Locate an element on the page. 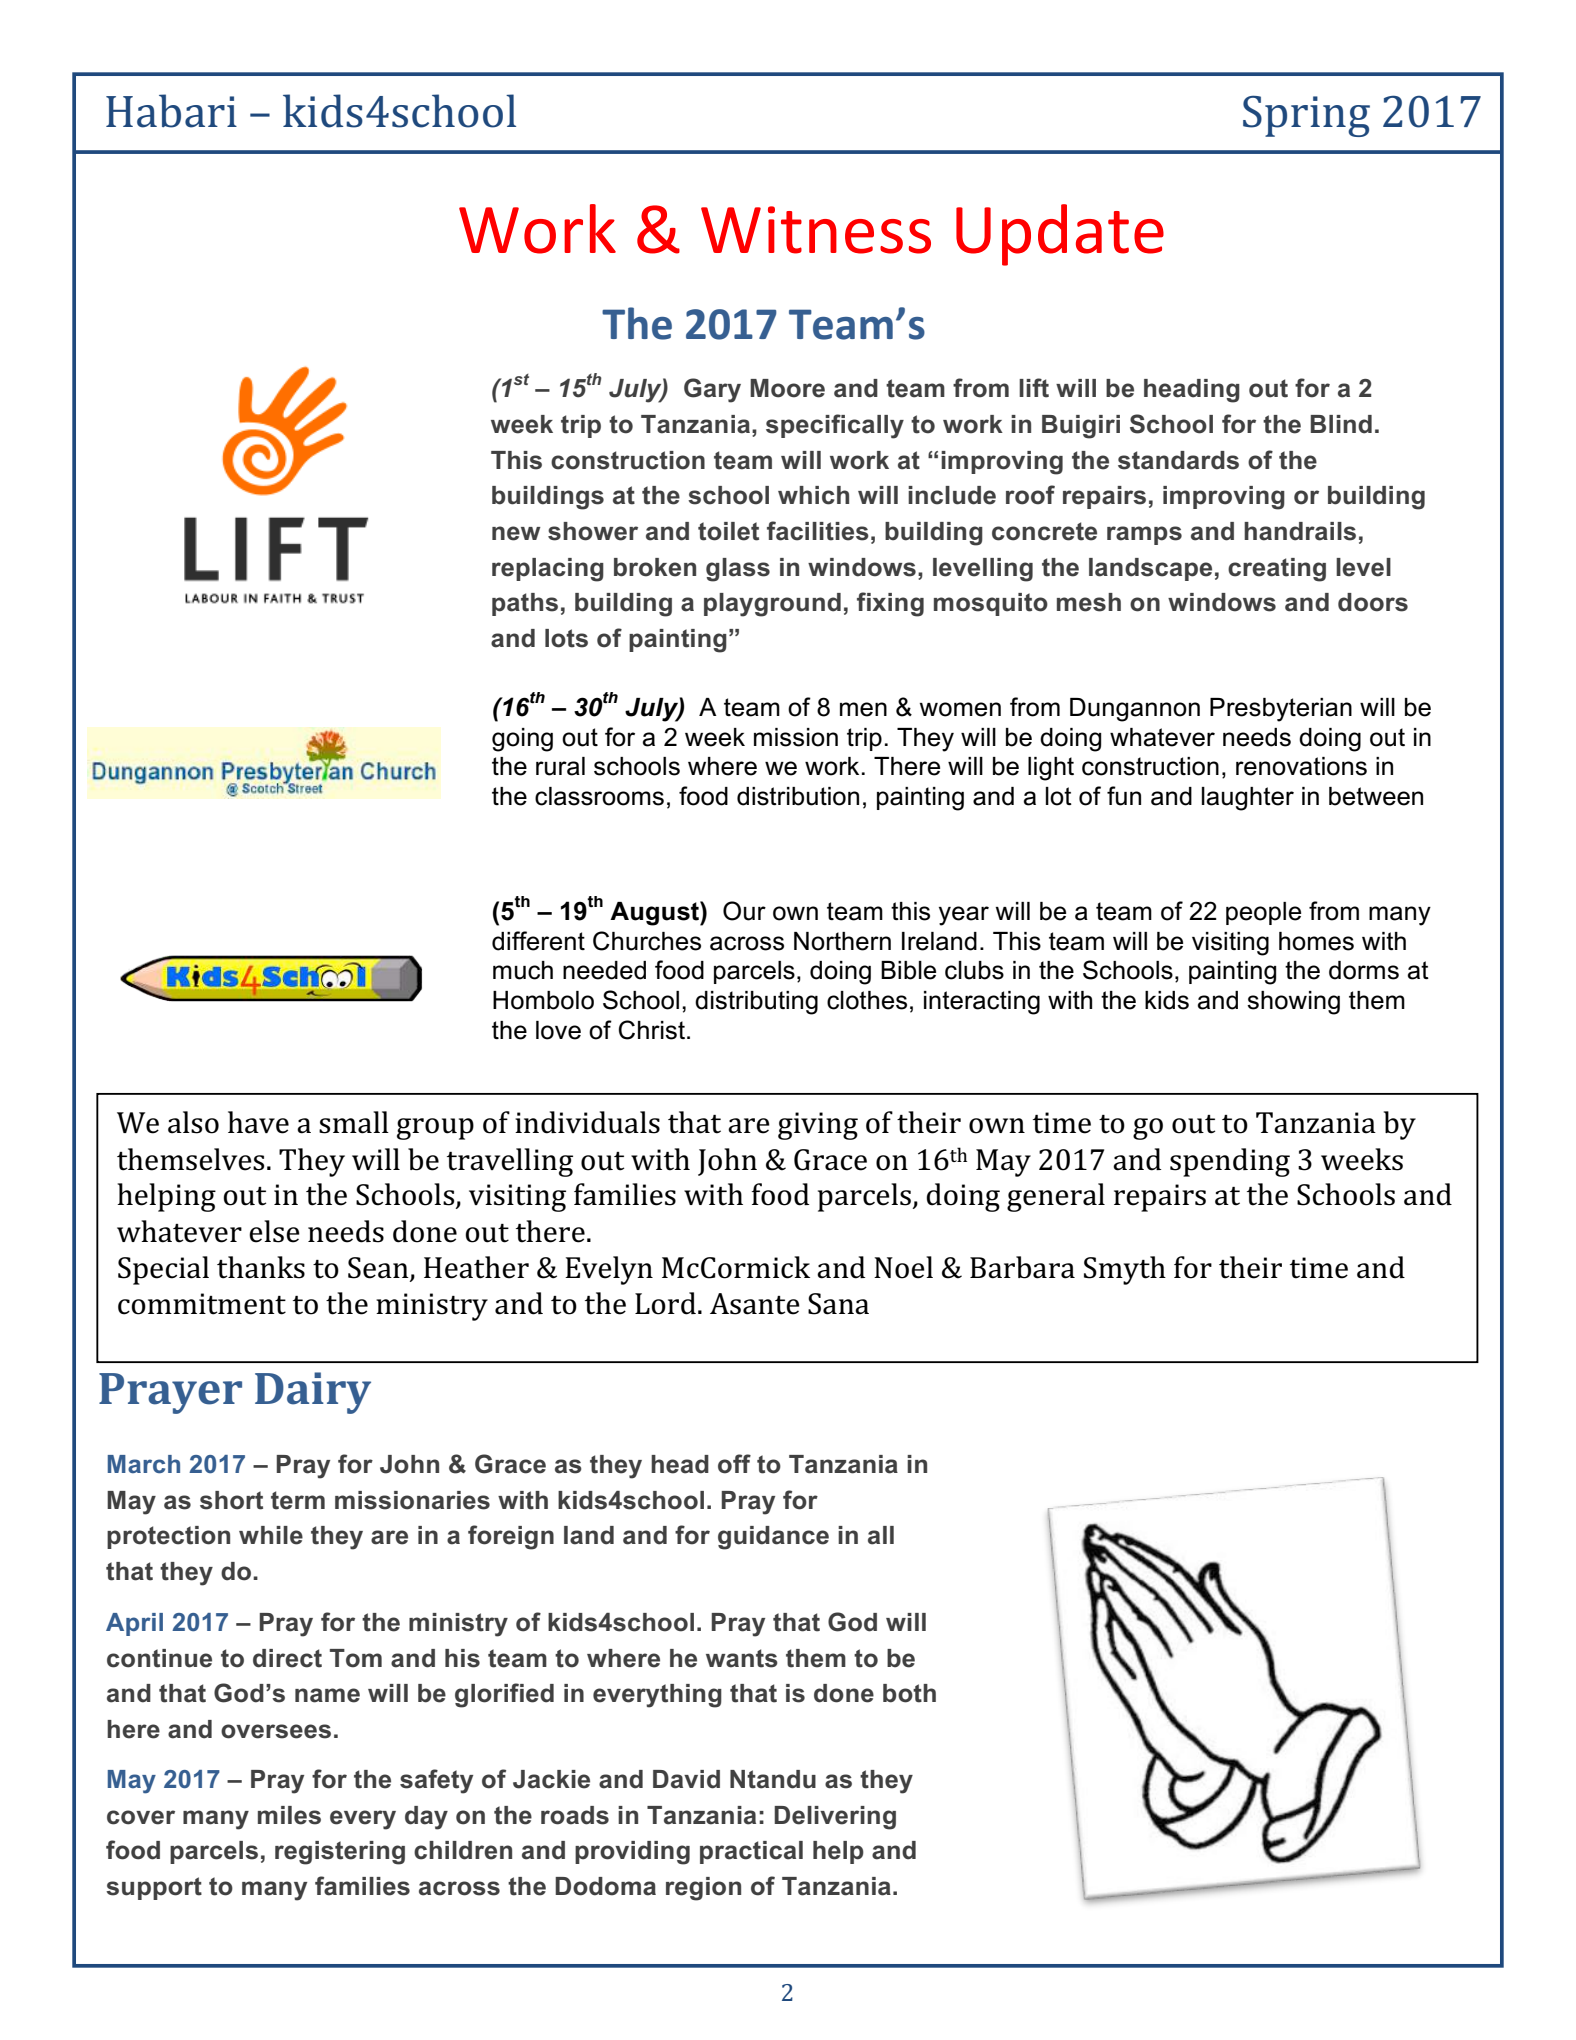 The image size is (1576, 2040). distributing is located at coordinates (756, 1003).
